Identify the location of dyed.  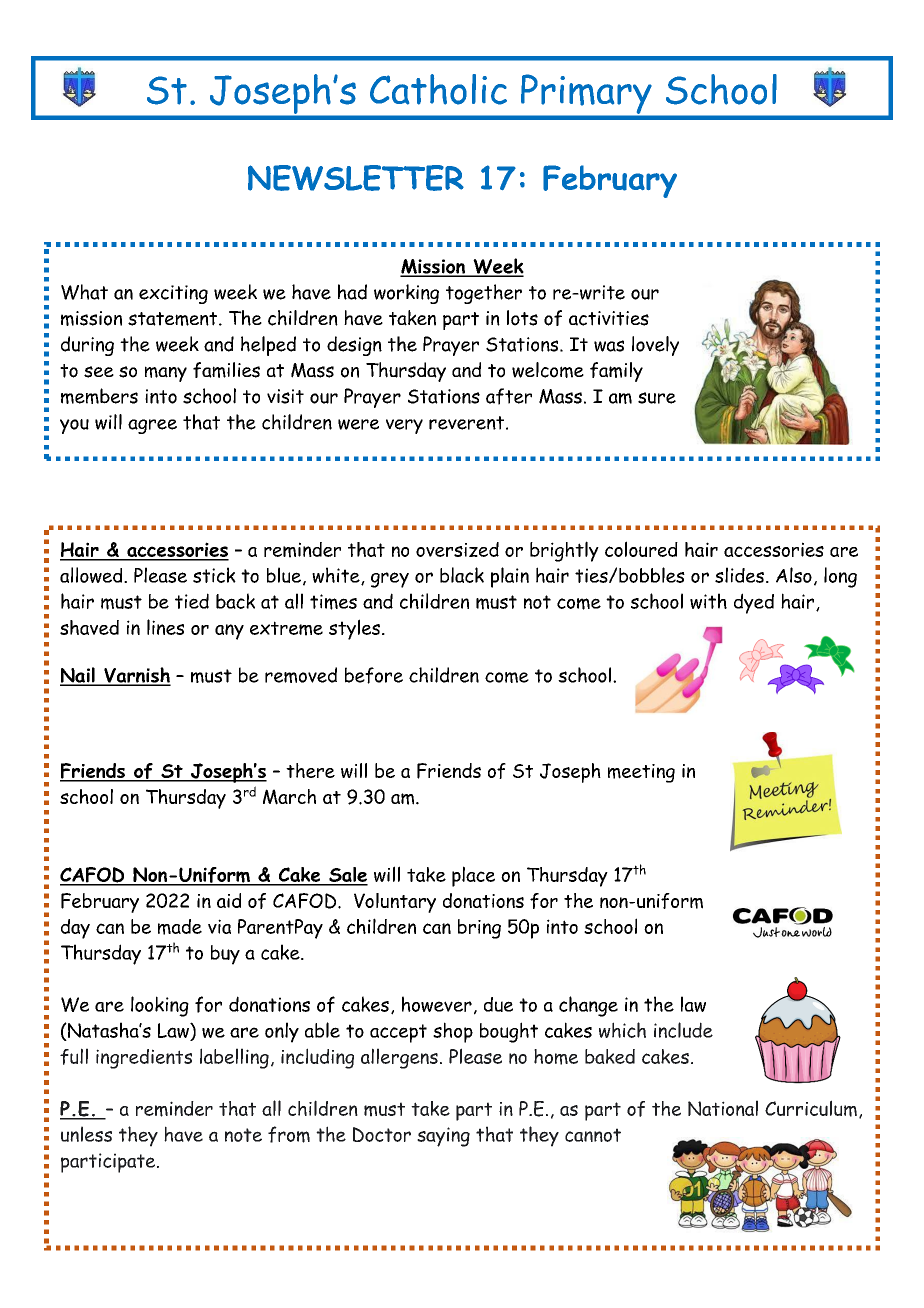
(754, 603).
